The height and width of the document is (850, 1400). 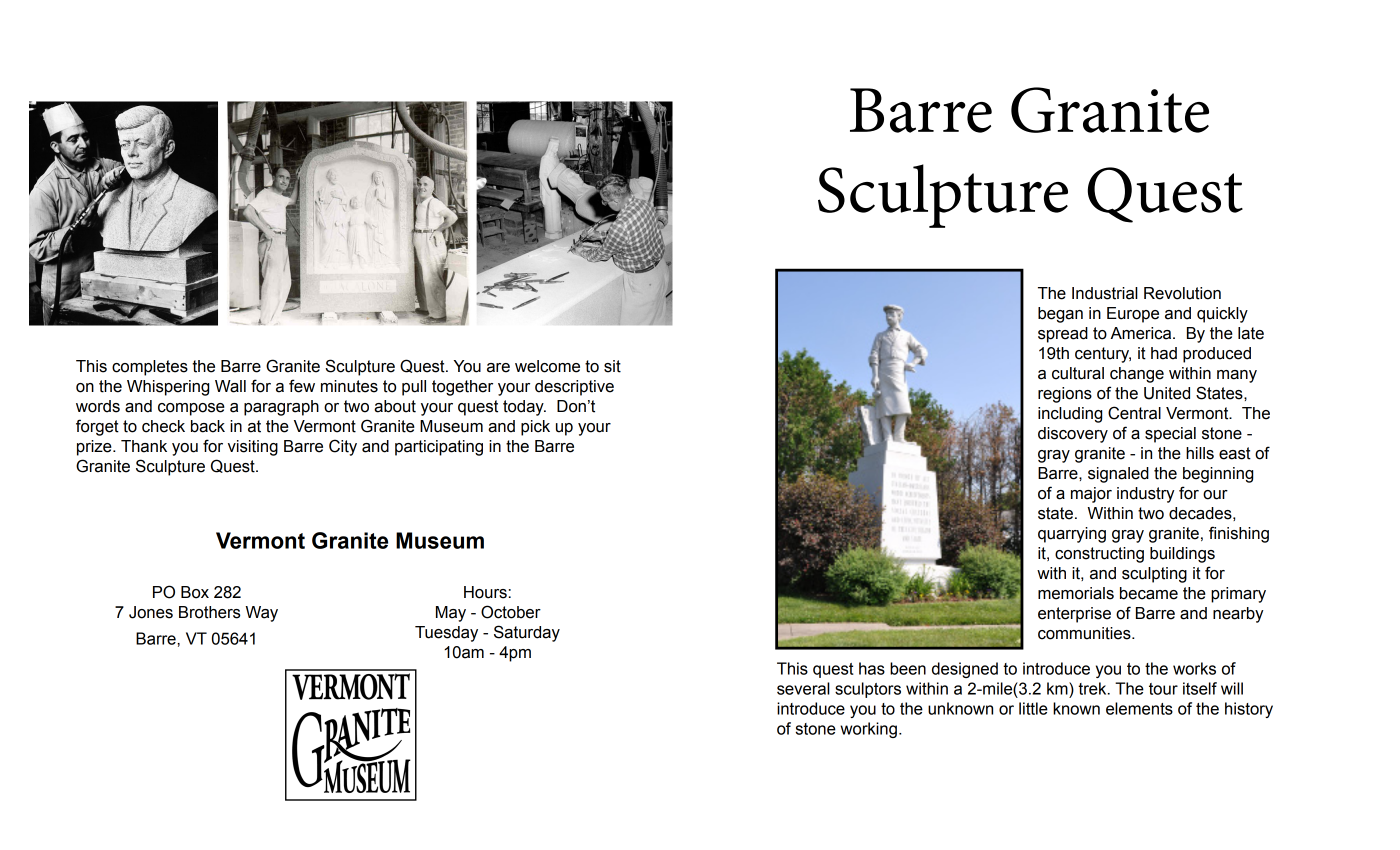 I want to click on enterprise, so click(x=1074, y=615).
